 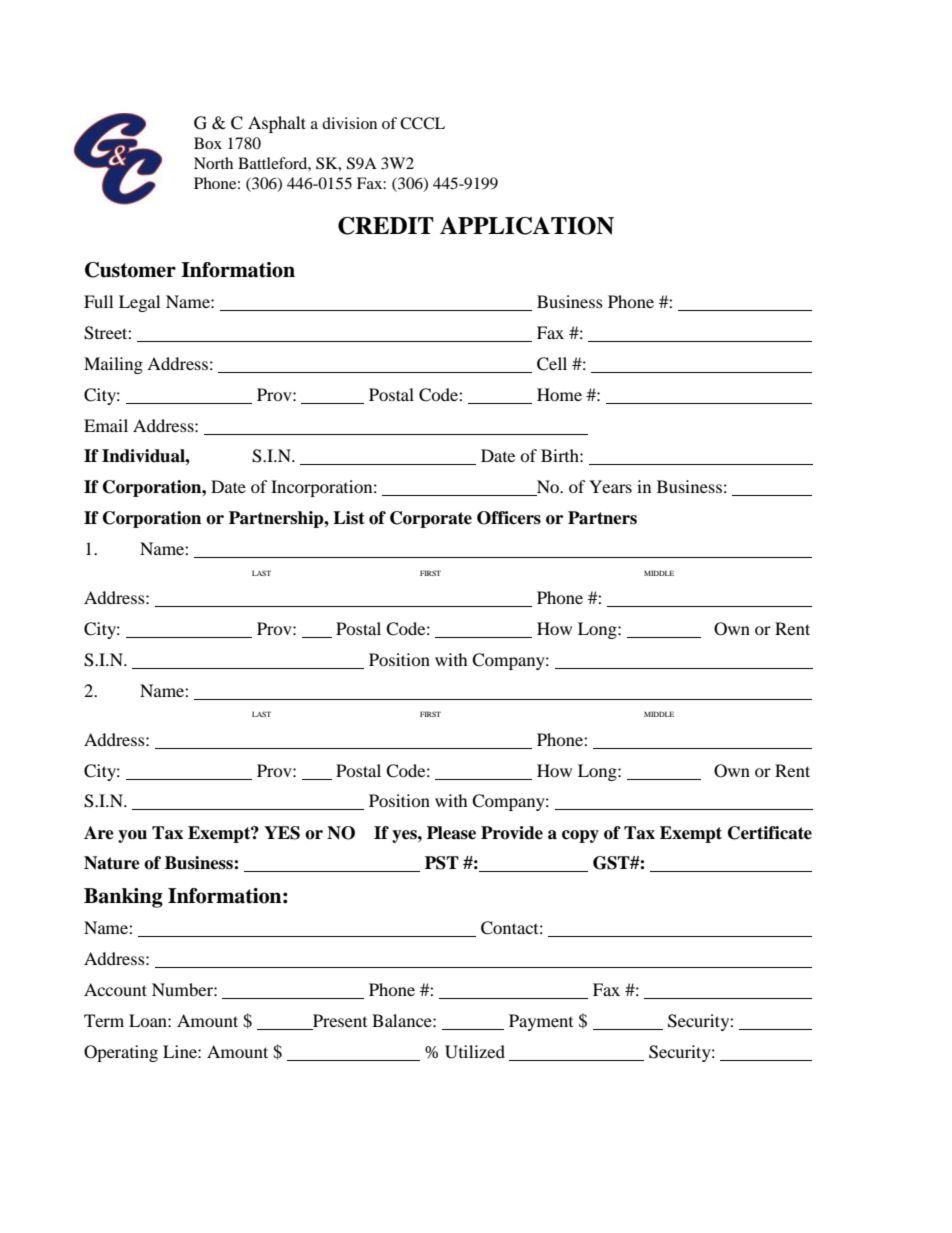 I want to click on APPLICATION, so click(x=527, y=226).
